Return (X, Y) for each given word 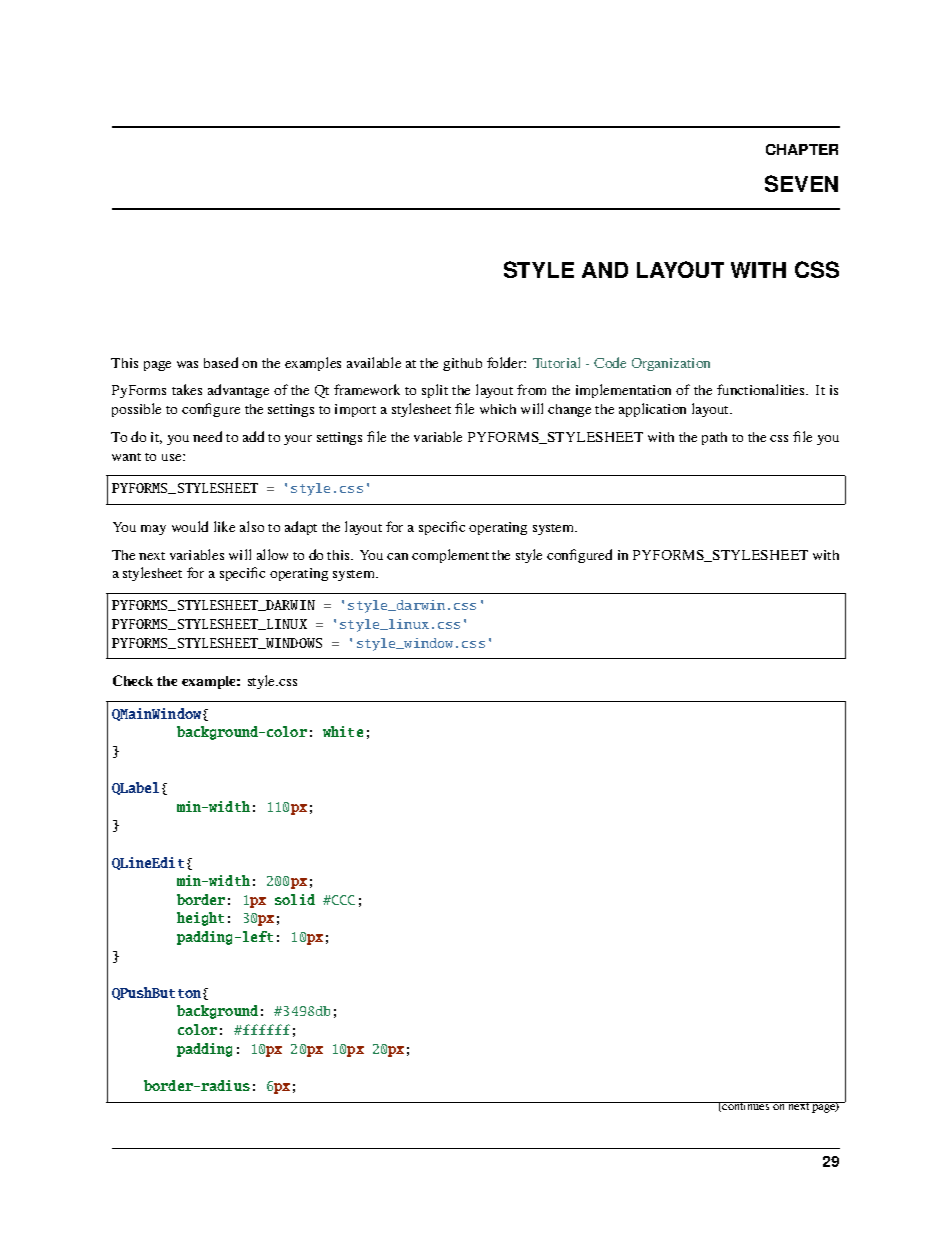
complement (450, 556)
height (200, 919)
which (498, 409)
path (714, 438)
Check (133, 680)
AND (605, 270)
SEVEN (801, 183)
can (397, 556)
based (221, 362)
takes (187, 389)
